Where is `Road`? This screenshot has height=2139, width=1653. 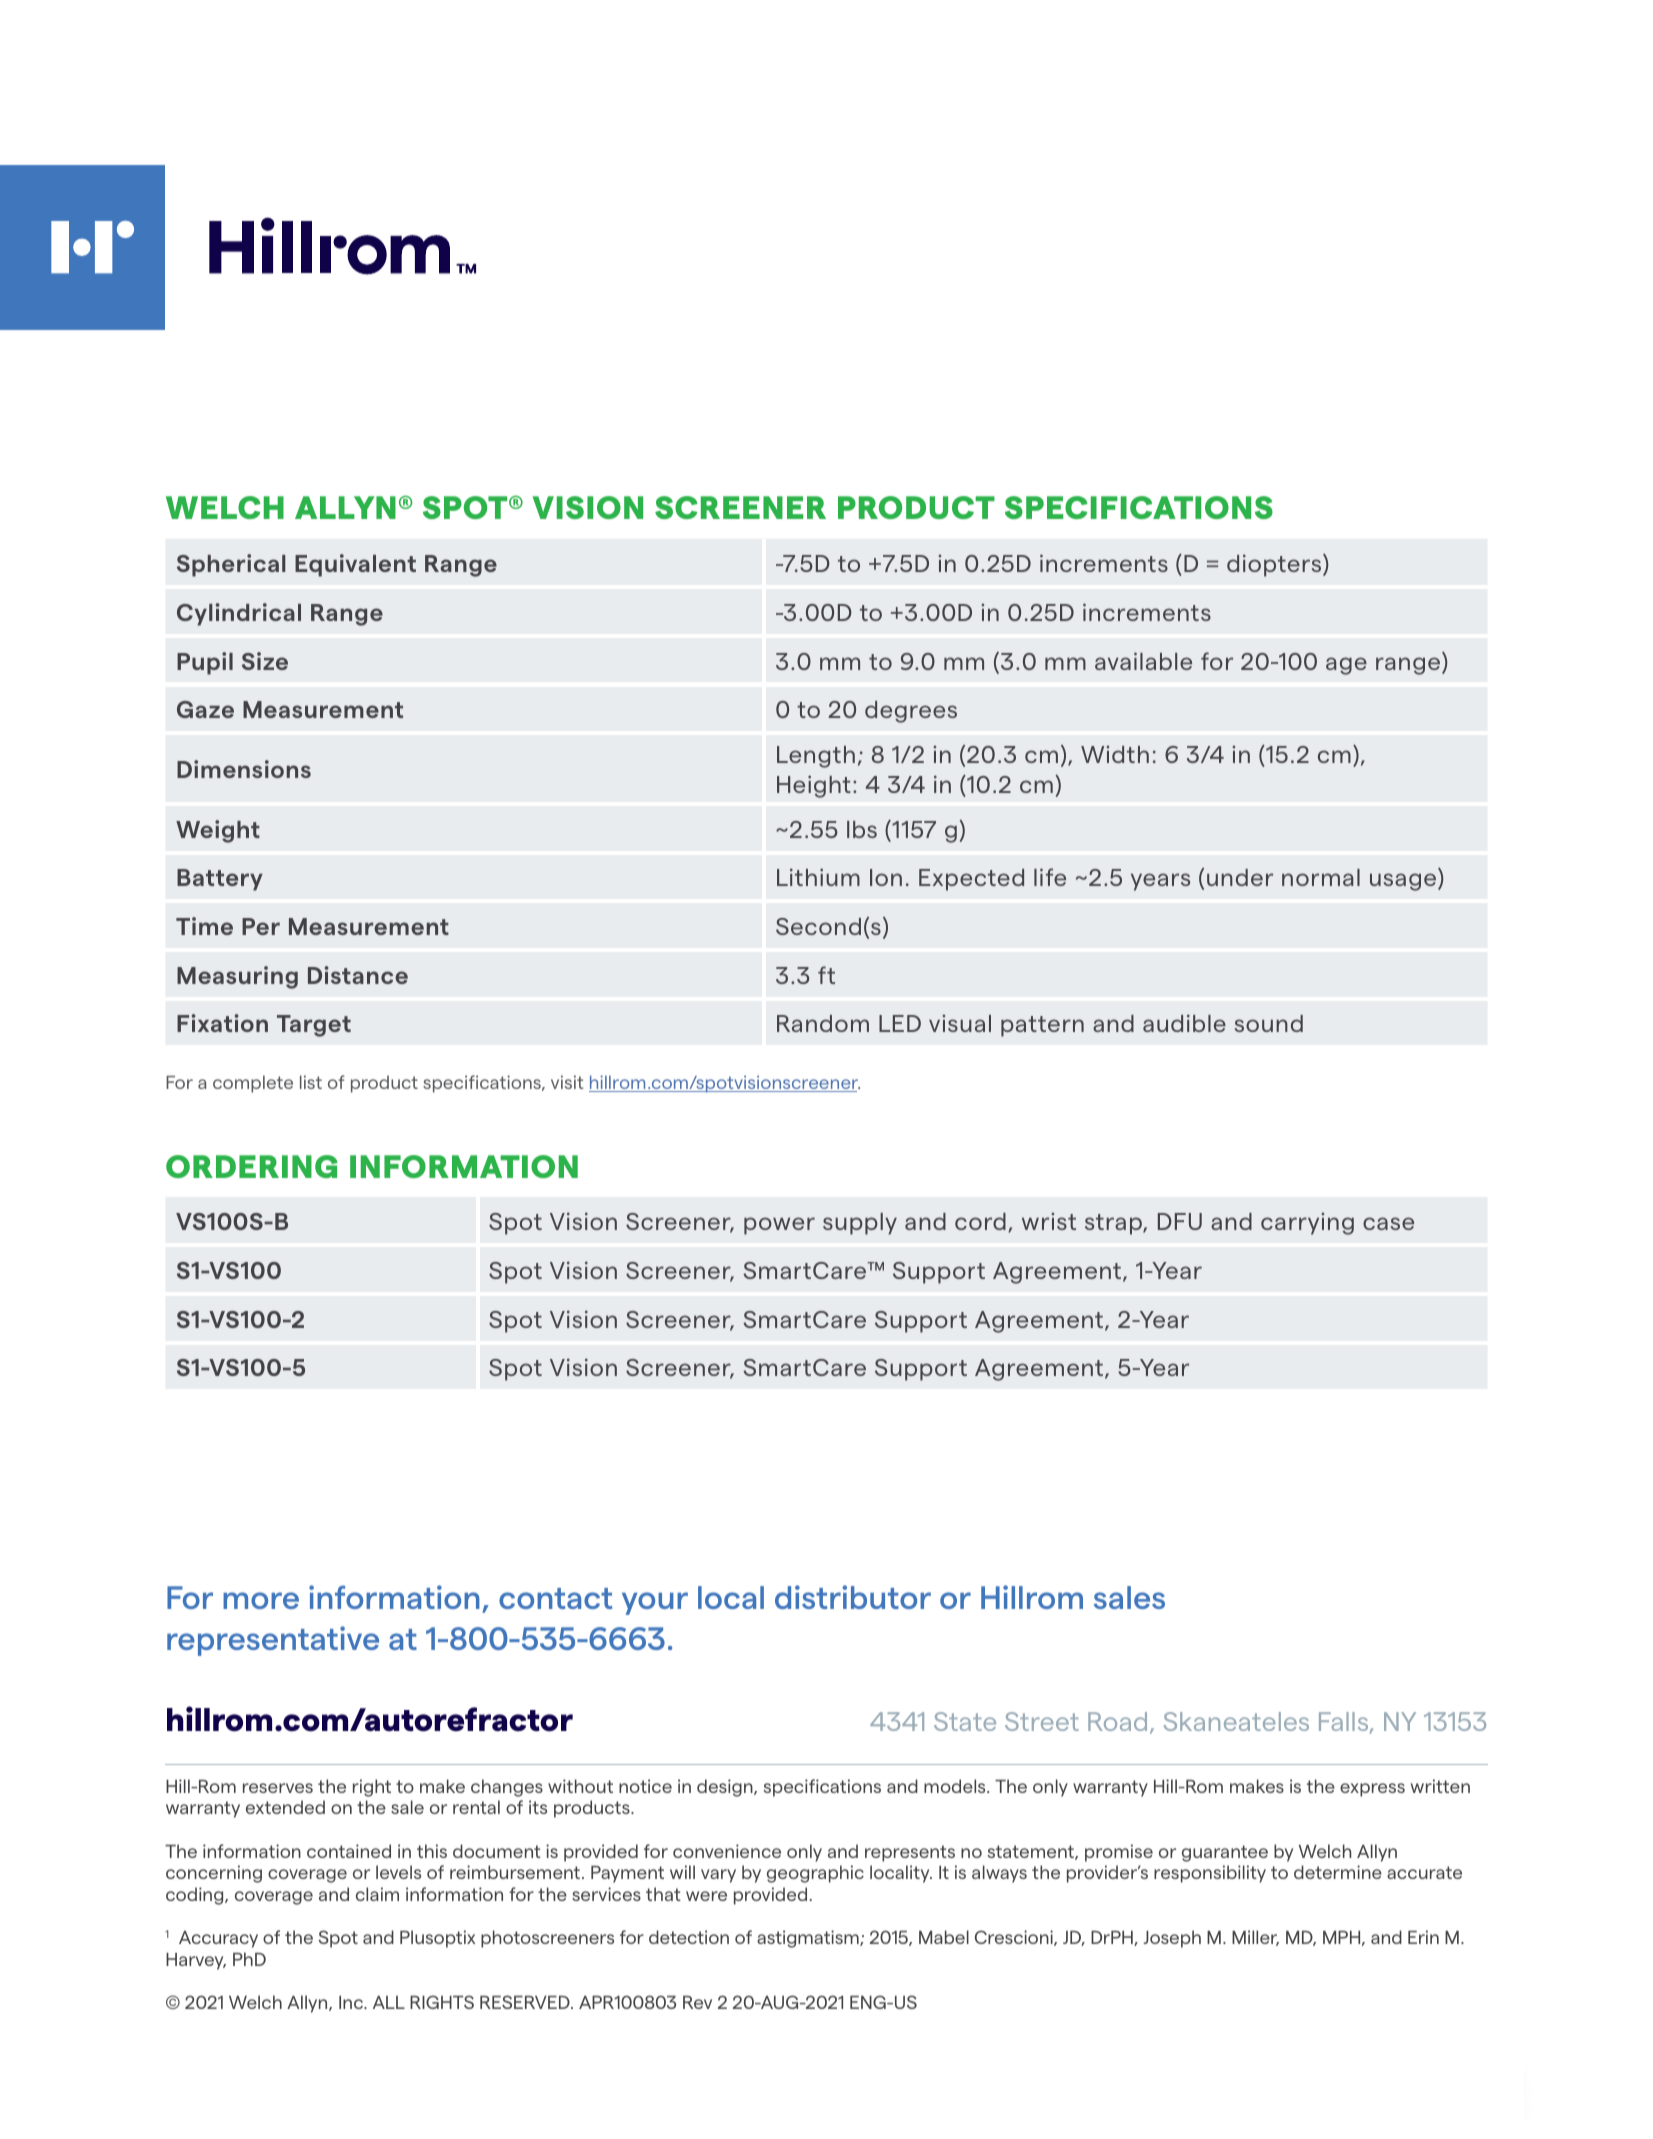
Road is located at coordinates (1117, 1721).
